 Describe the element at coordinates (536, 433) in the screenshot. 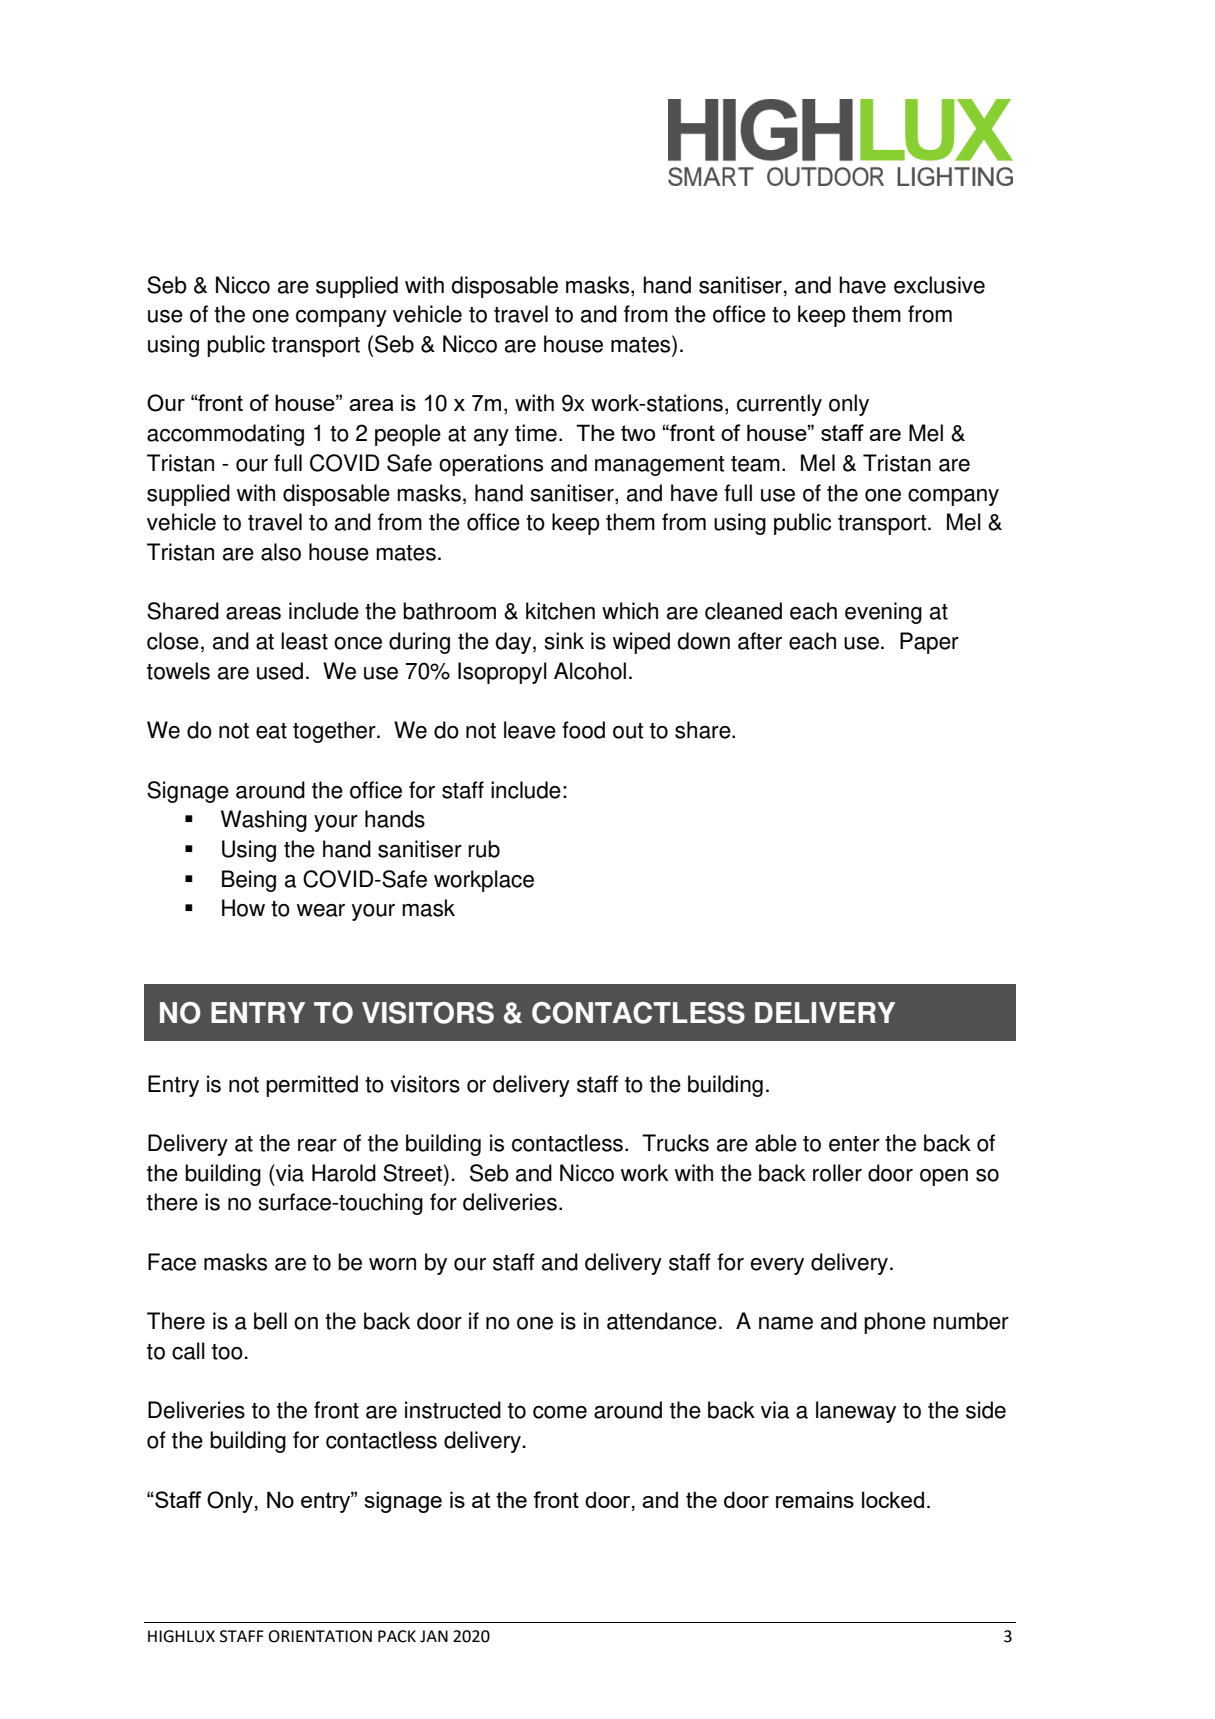

I see `time` at that location.
